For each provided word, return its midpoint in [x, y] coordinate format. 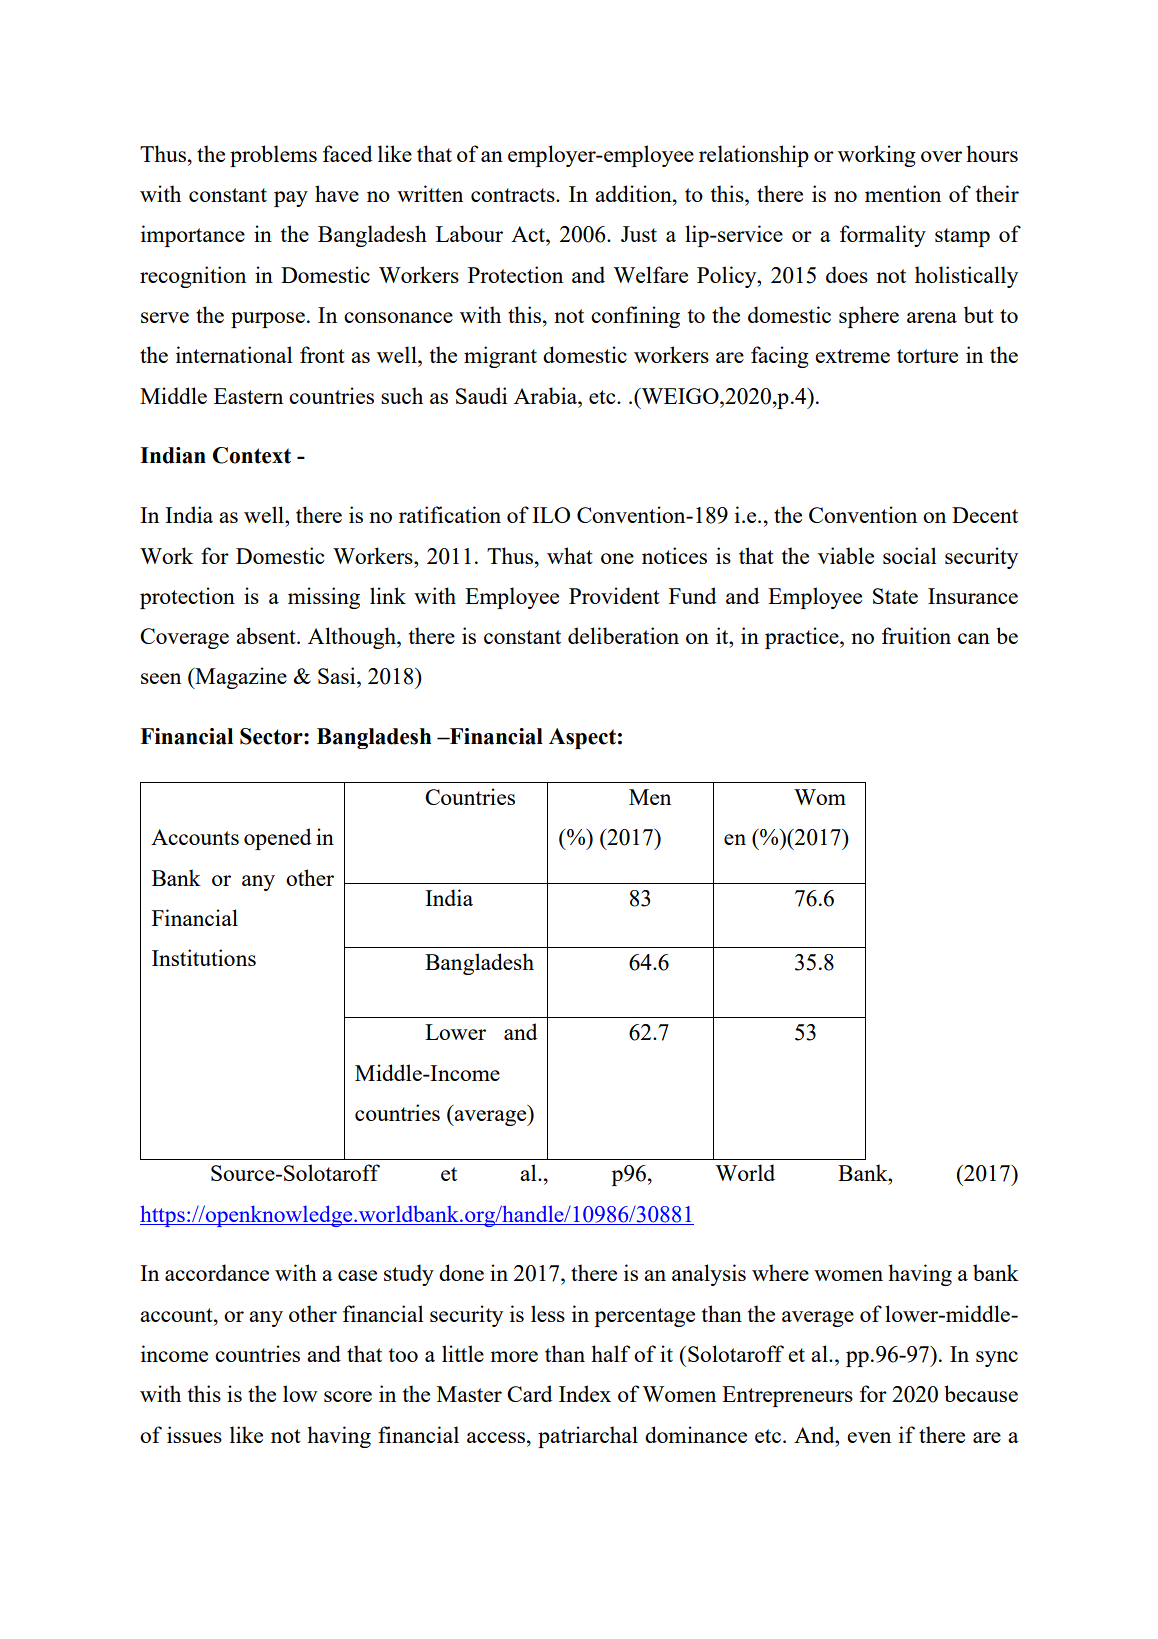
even [869, 1437]
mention [903, 193]
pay [291, 199]
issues [194, 1434]
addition [634, 193]
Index [585, 1393]
